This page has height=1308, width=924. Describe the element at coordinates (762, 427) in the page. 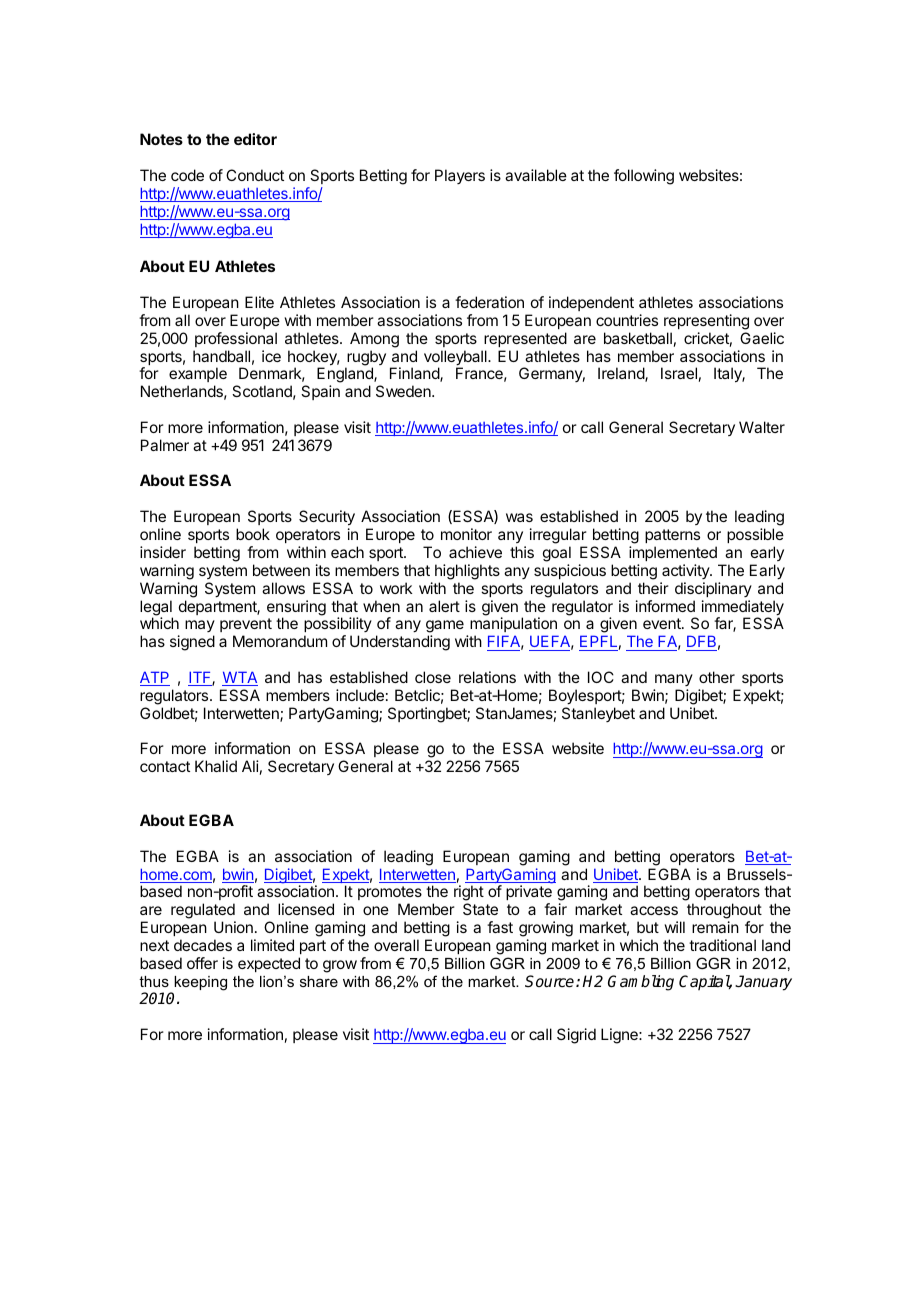

I see `Walter` at that location.
